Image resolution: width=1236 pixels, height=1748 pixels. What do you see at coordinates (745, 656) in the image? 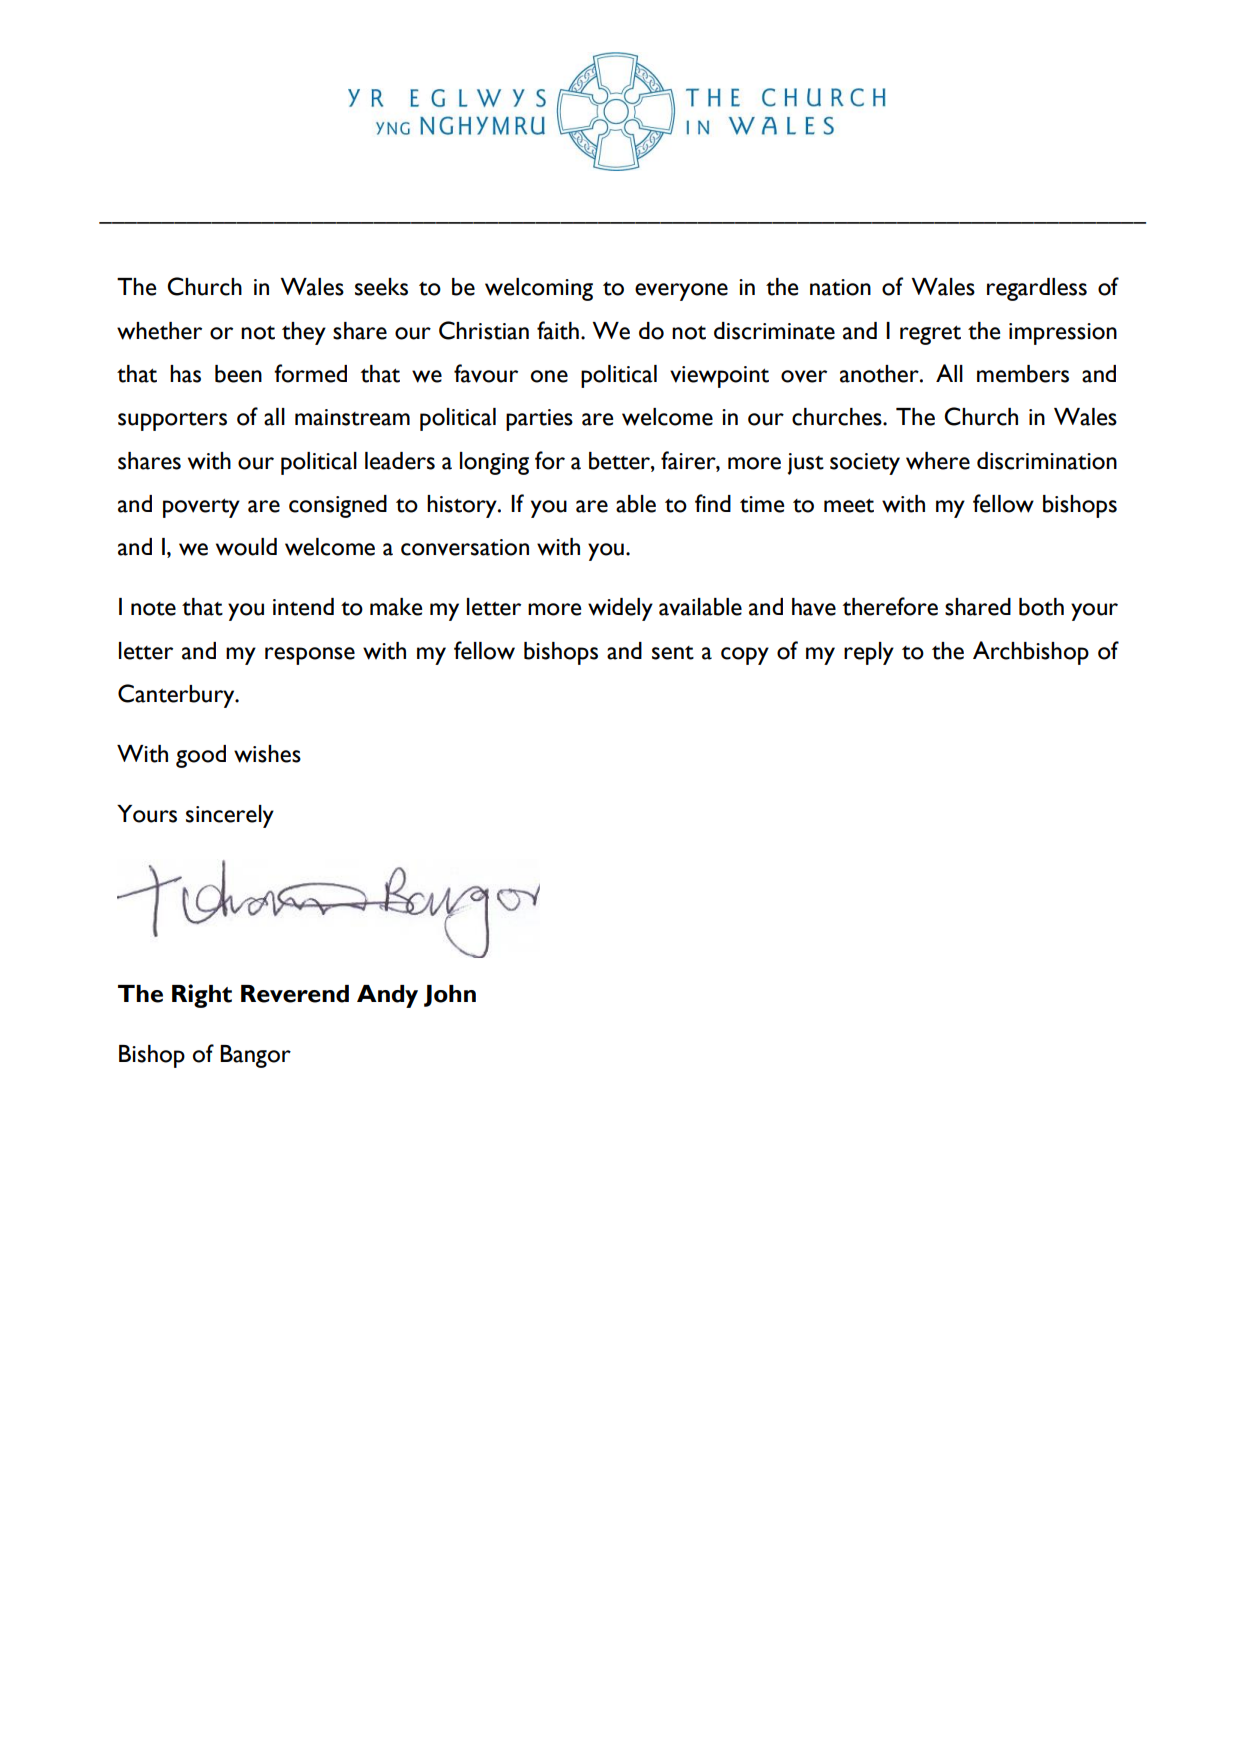
I see `copy` at bounding box center [745, 656].
